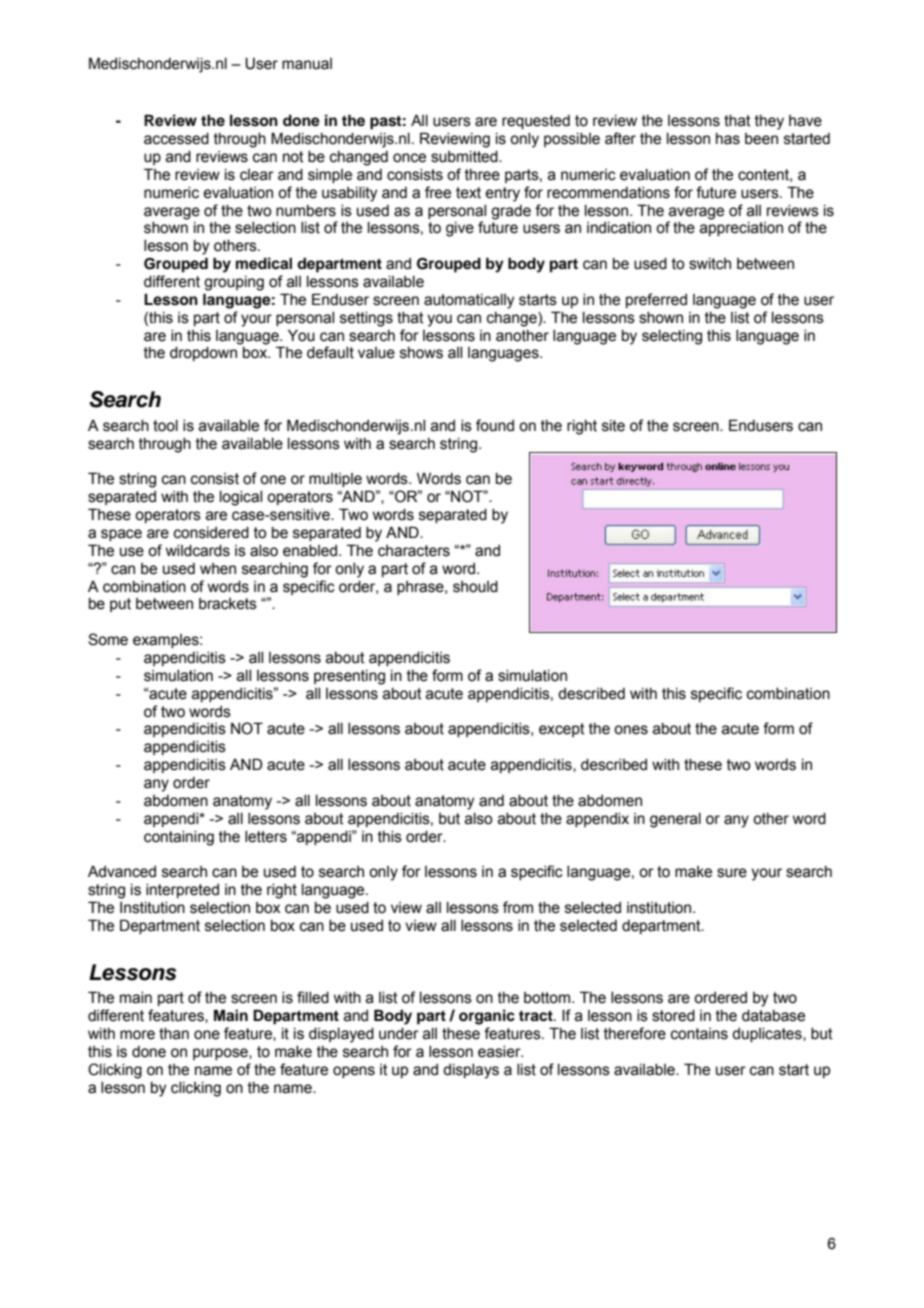 This page has height=1308, width=924. What do you see at coordinates (613, 426) in the page?
I see `site` at bounding box center [613, 426].
